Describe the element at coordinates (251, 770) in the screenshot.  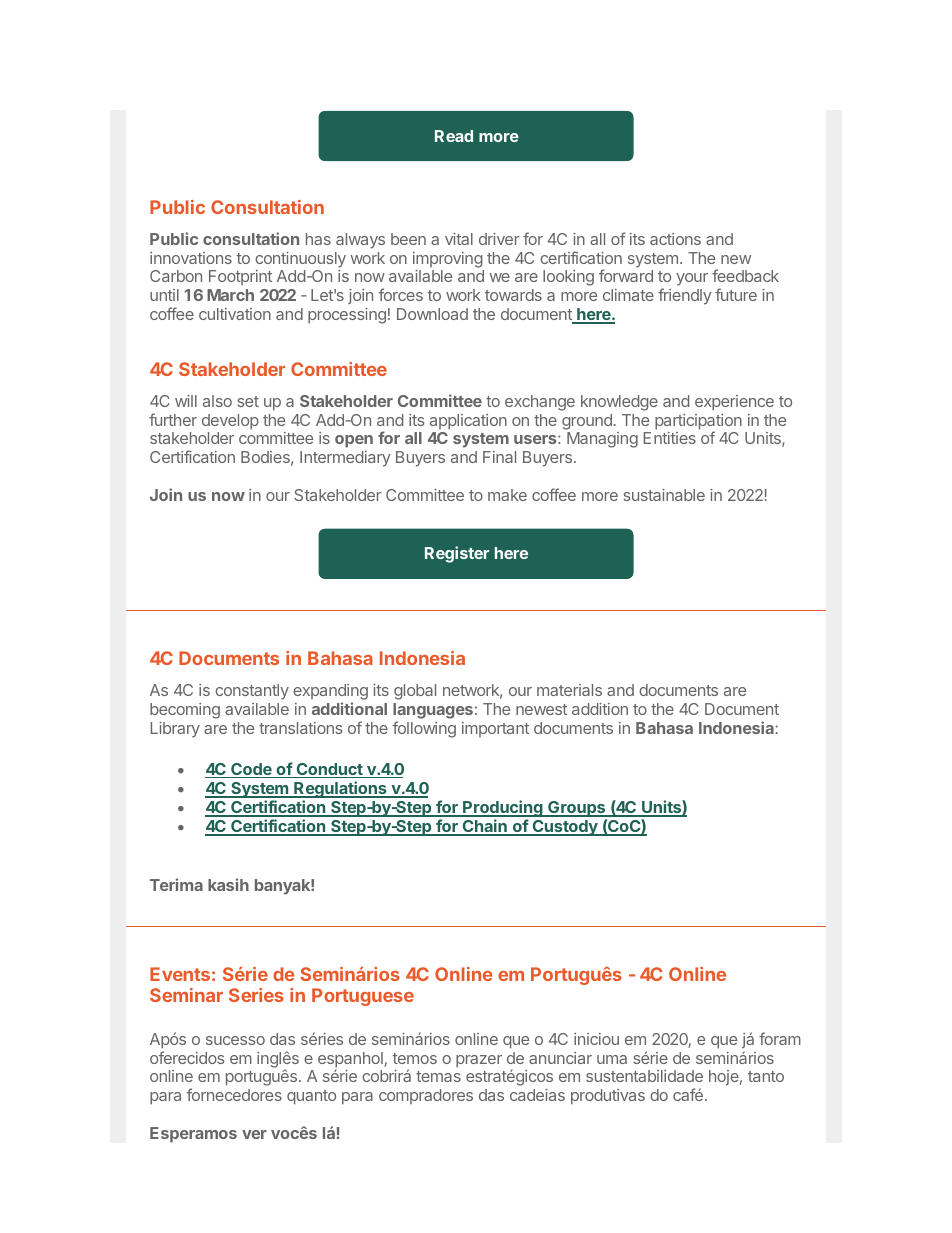
I see `Code` at that location.
